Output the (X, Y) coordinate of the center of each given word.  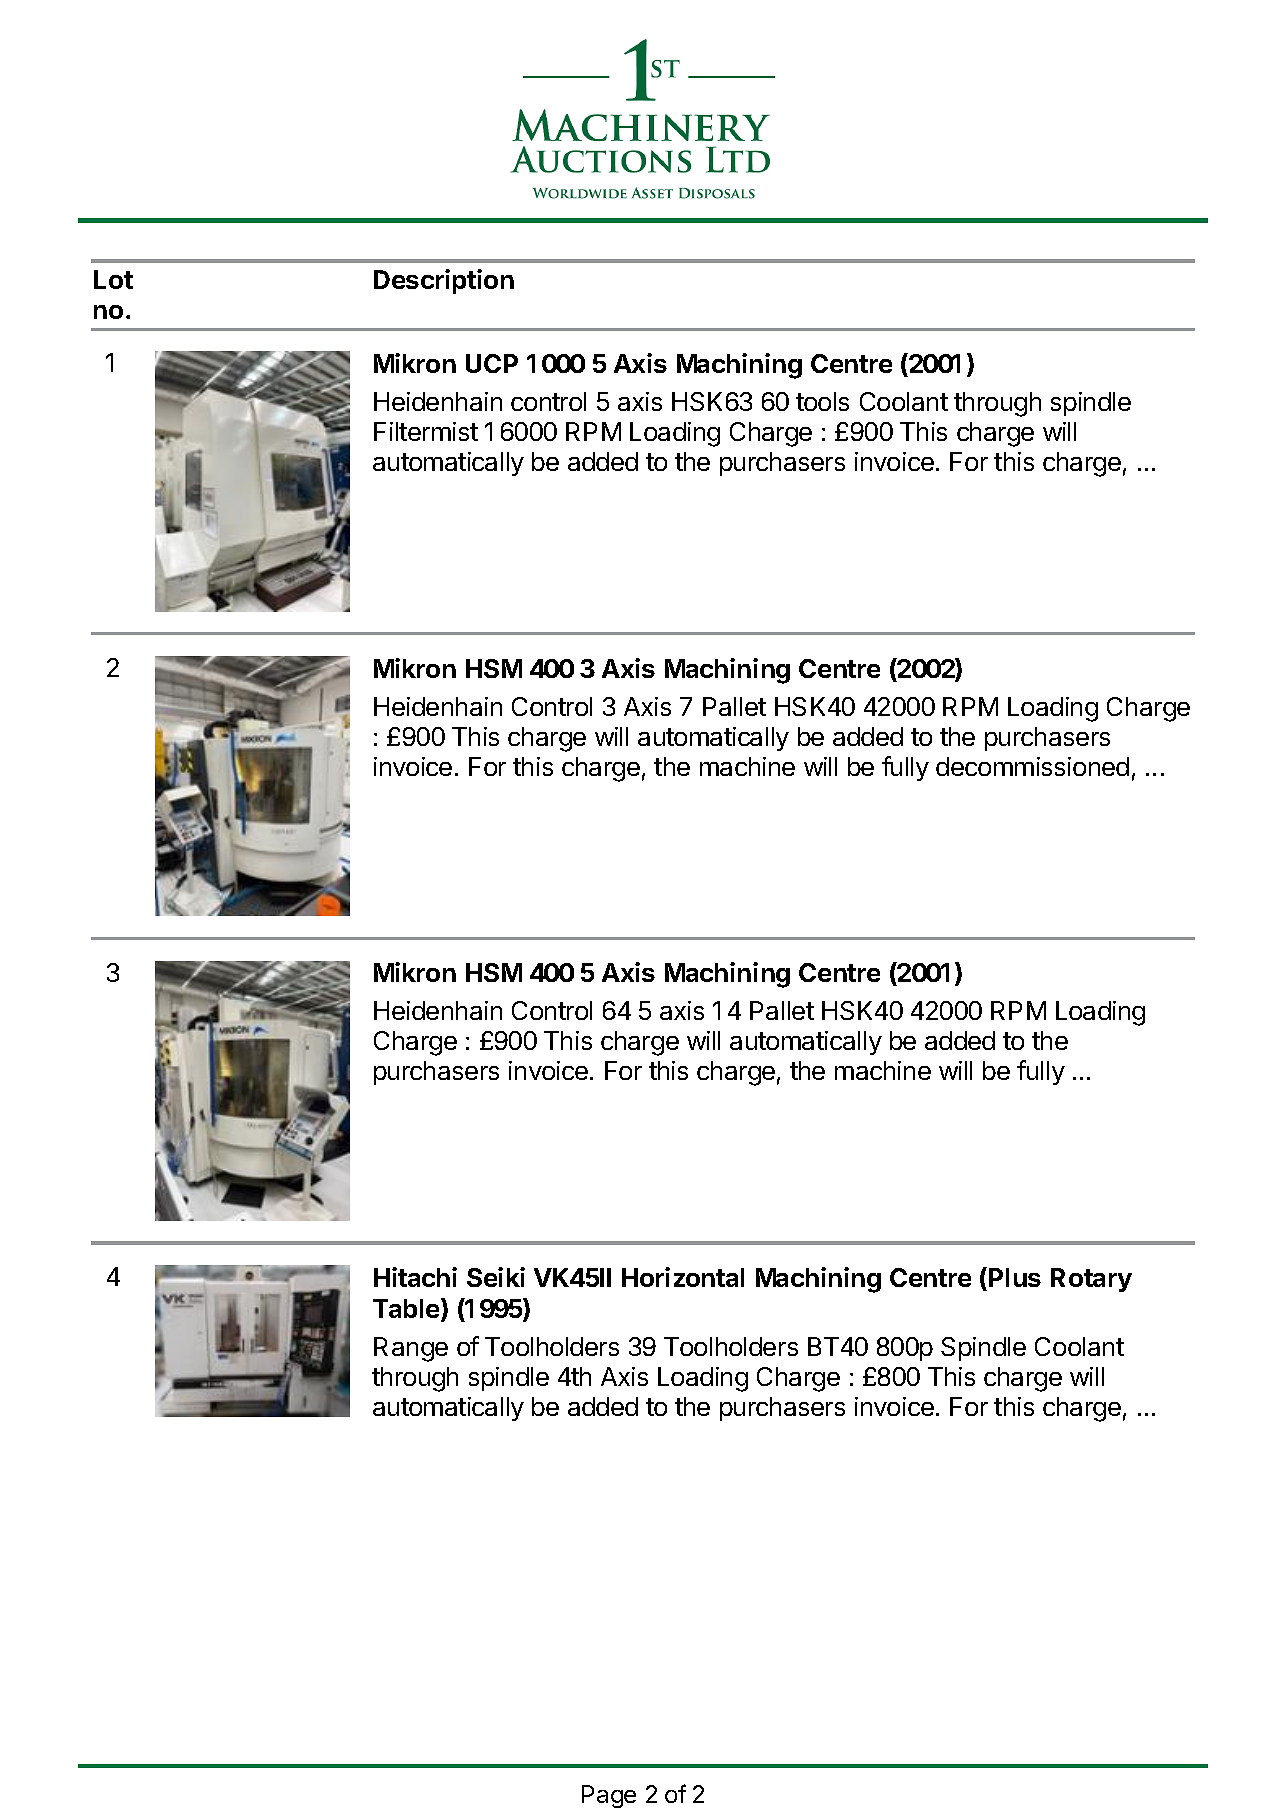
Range (411, 1349)
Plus (1015, 1277)
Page (609, 1796)
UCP (492, 363)
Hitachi (415, 1277)
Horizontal (683, 1277)
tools (822, 401)
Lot (113, 279)
